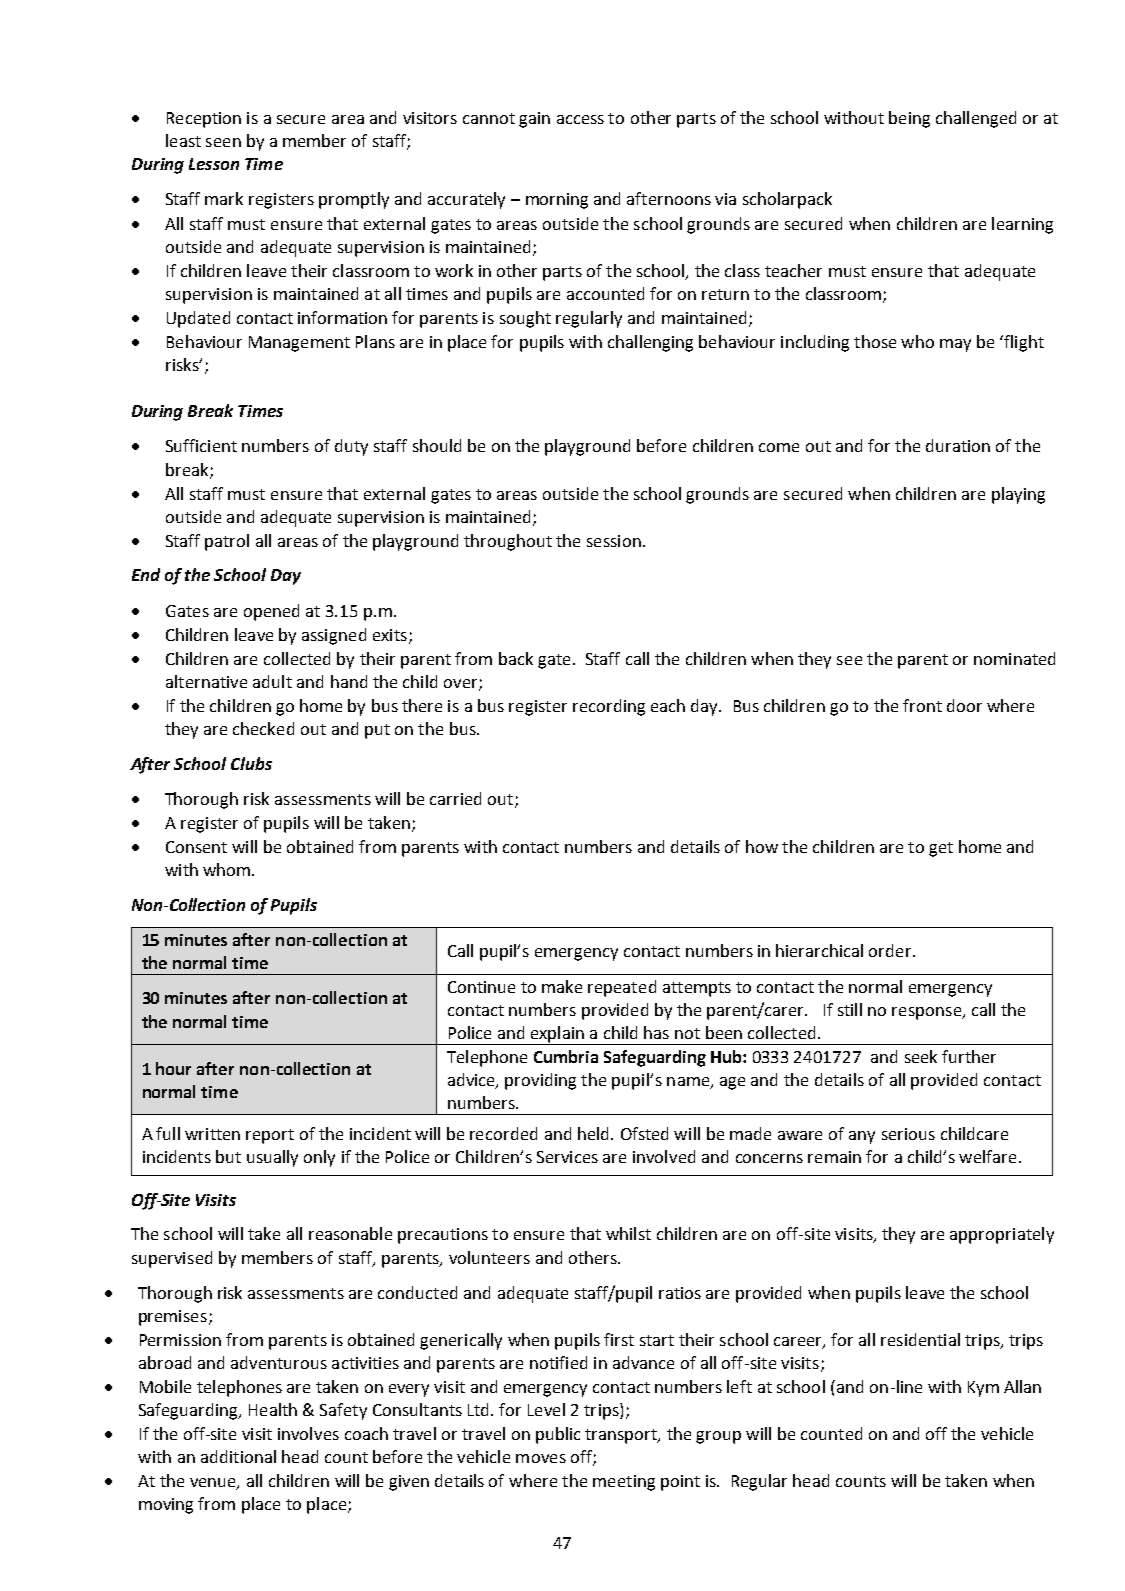  I want to click on get, so click(941, 849).
